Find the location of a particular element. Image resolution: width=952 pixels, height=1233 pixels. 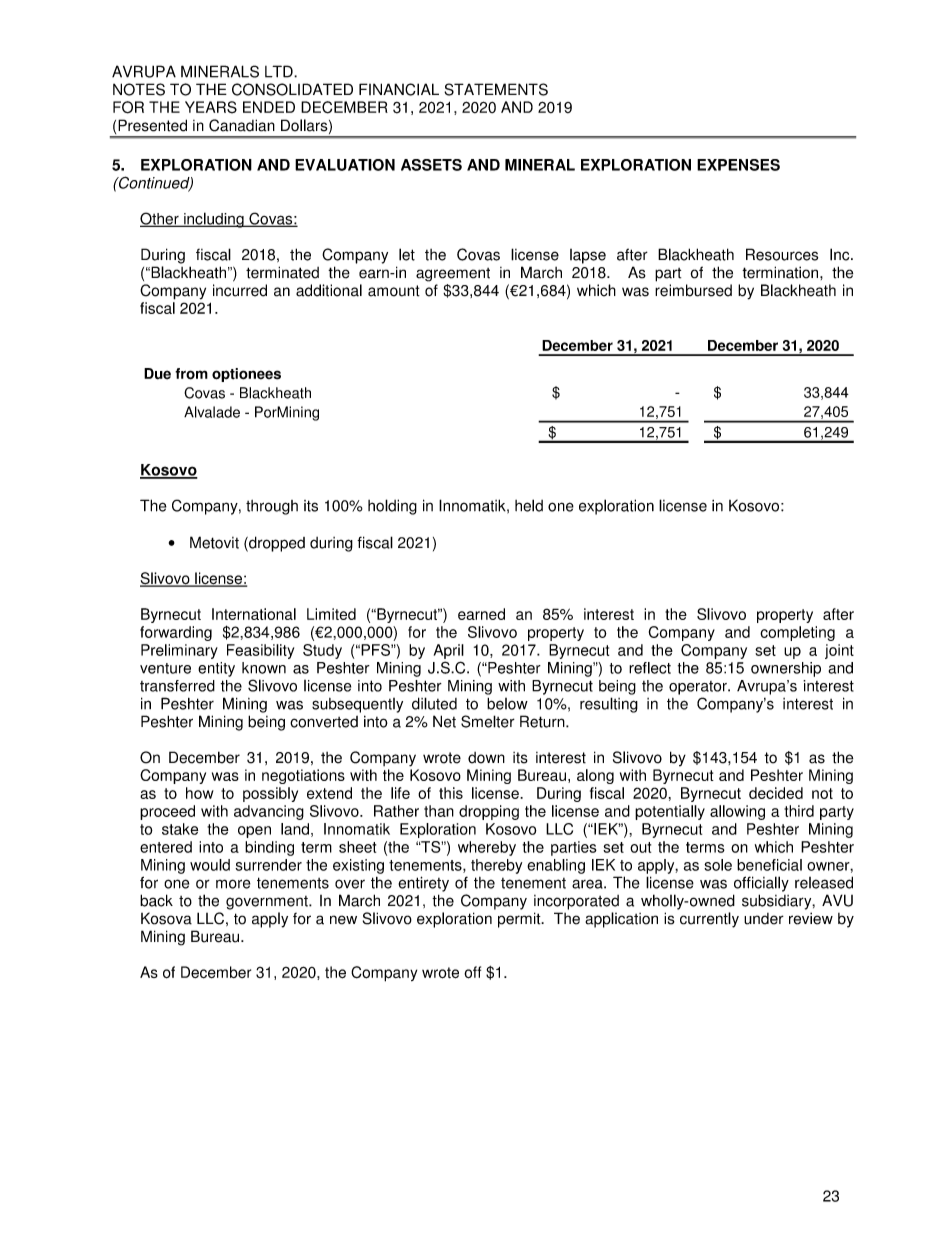

April is located at coordinates (449, 651).
